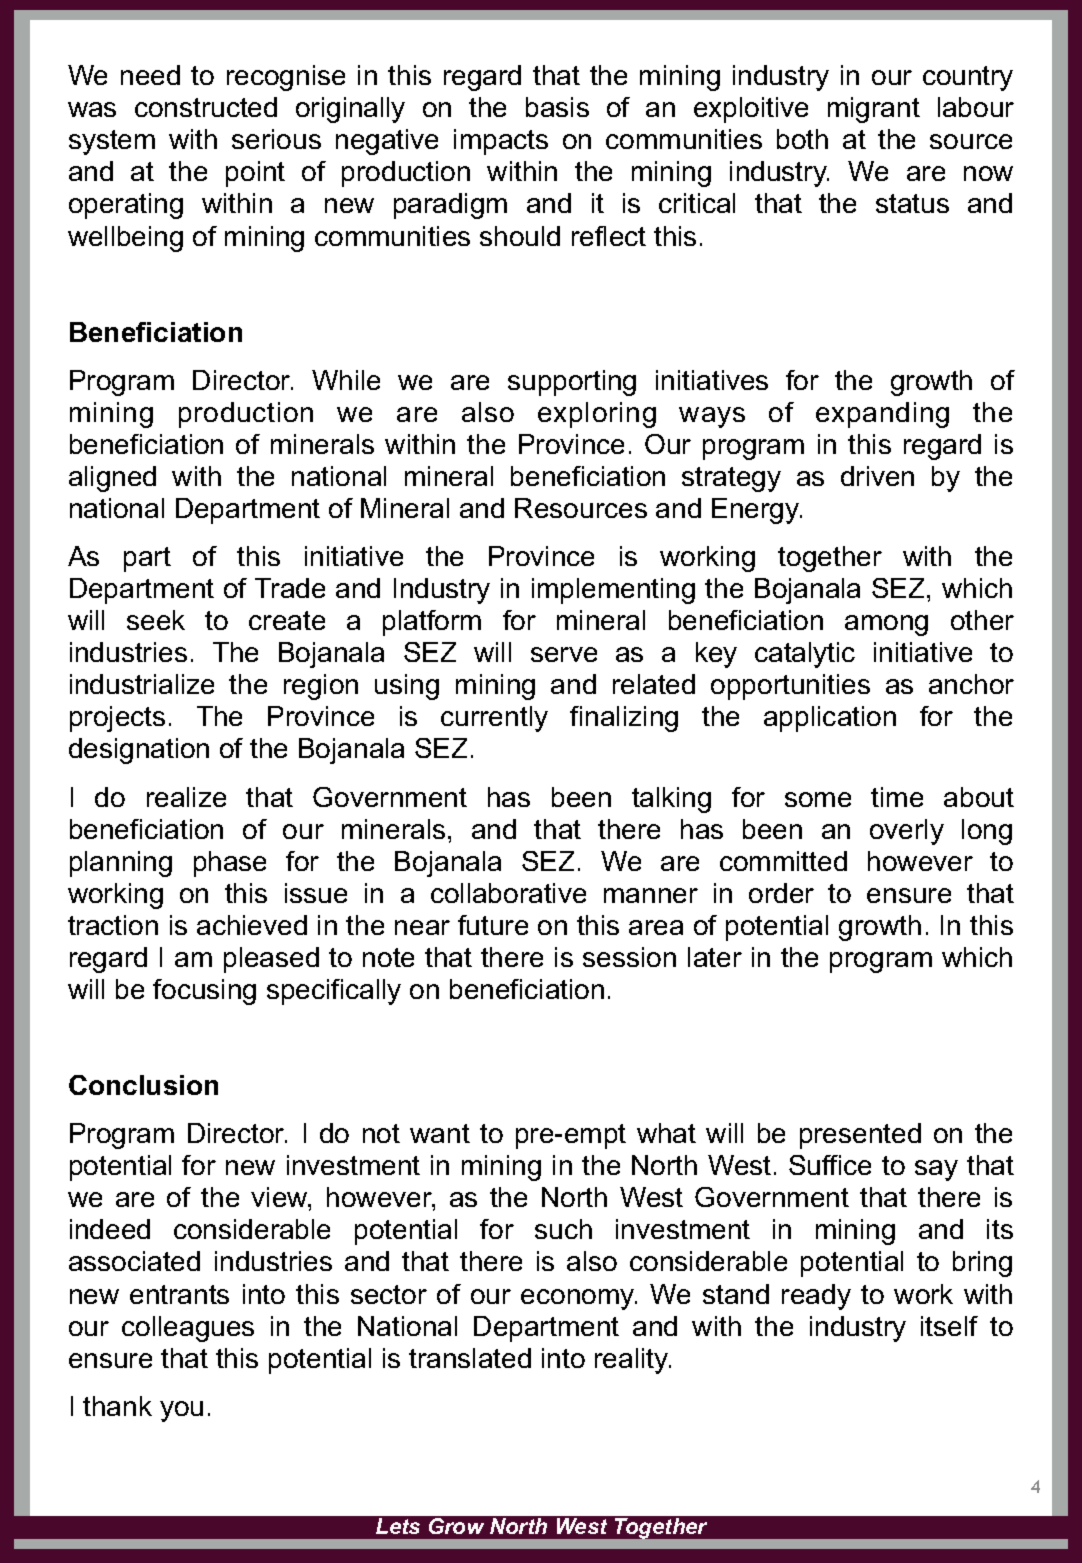 This image has width=1082, height=1563. What do you see at coordinates (949, 1326) in the image?
I see `itself` at bounding box center [949, 1326].
